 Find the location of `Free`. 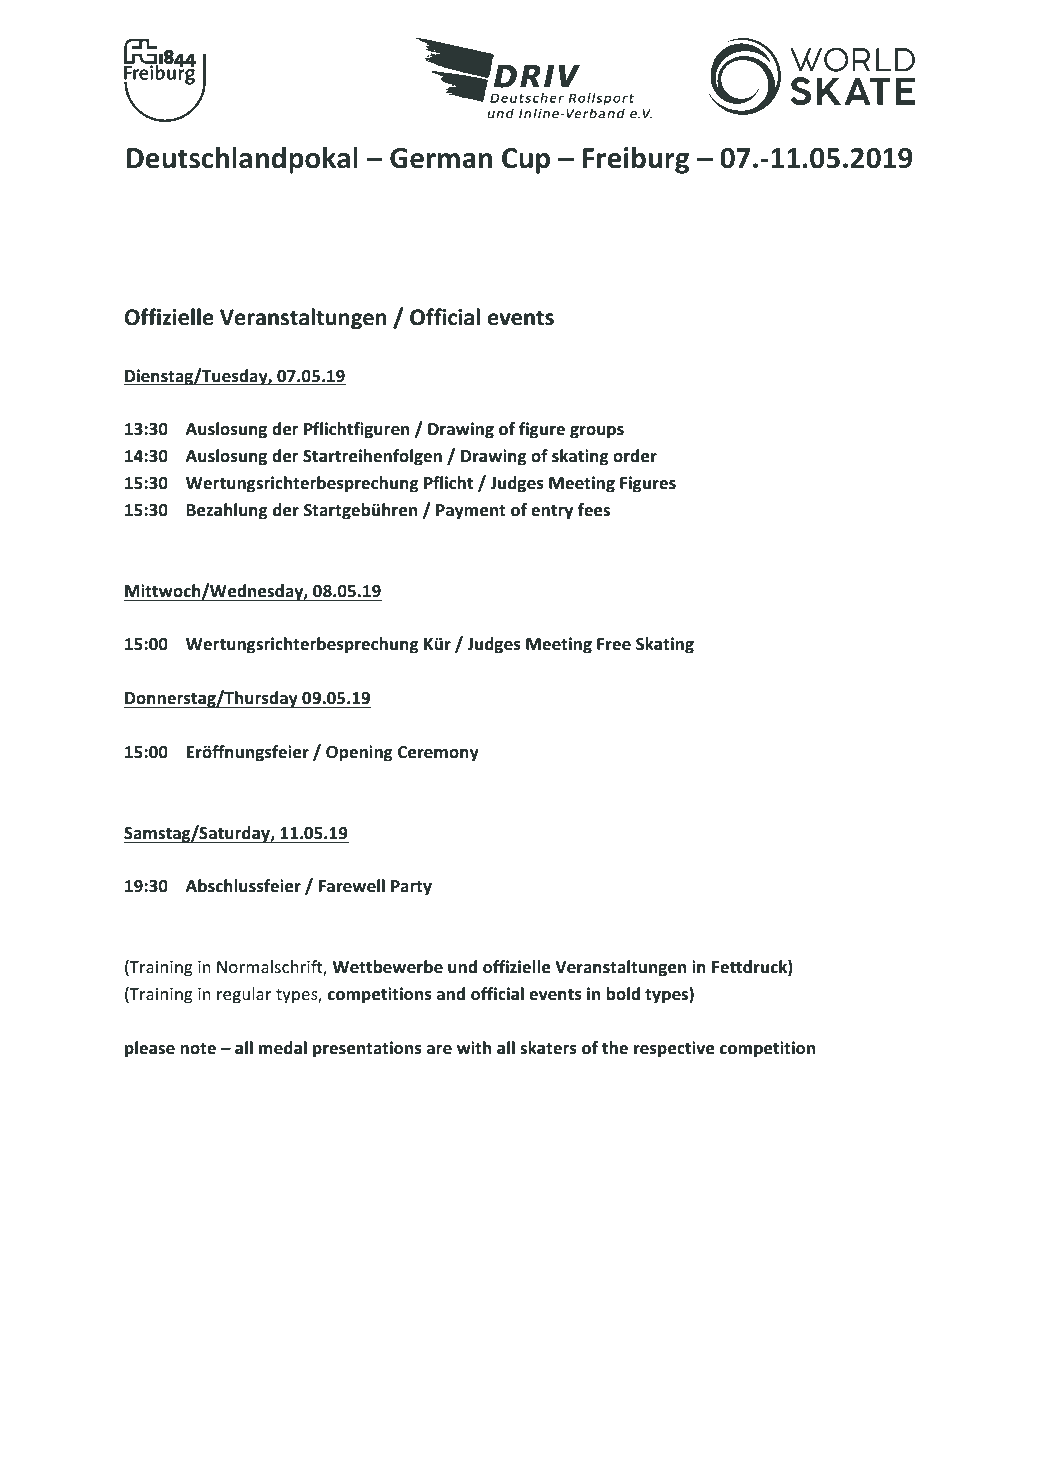

Free is located at coordinates (614, 644).
